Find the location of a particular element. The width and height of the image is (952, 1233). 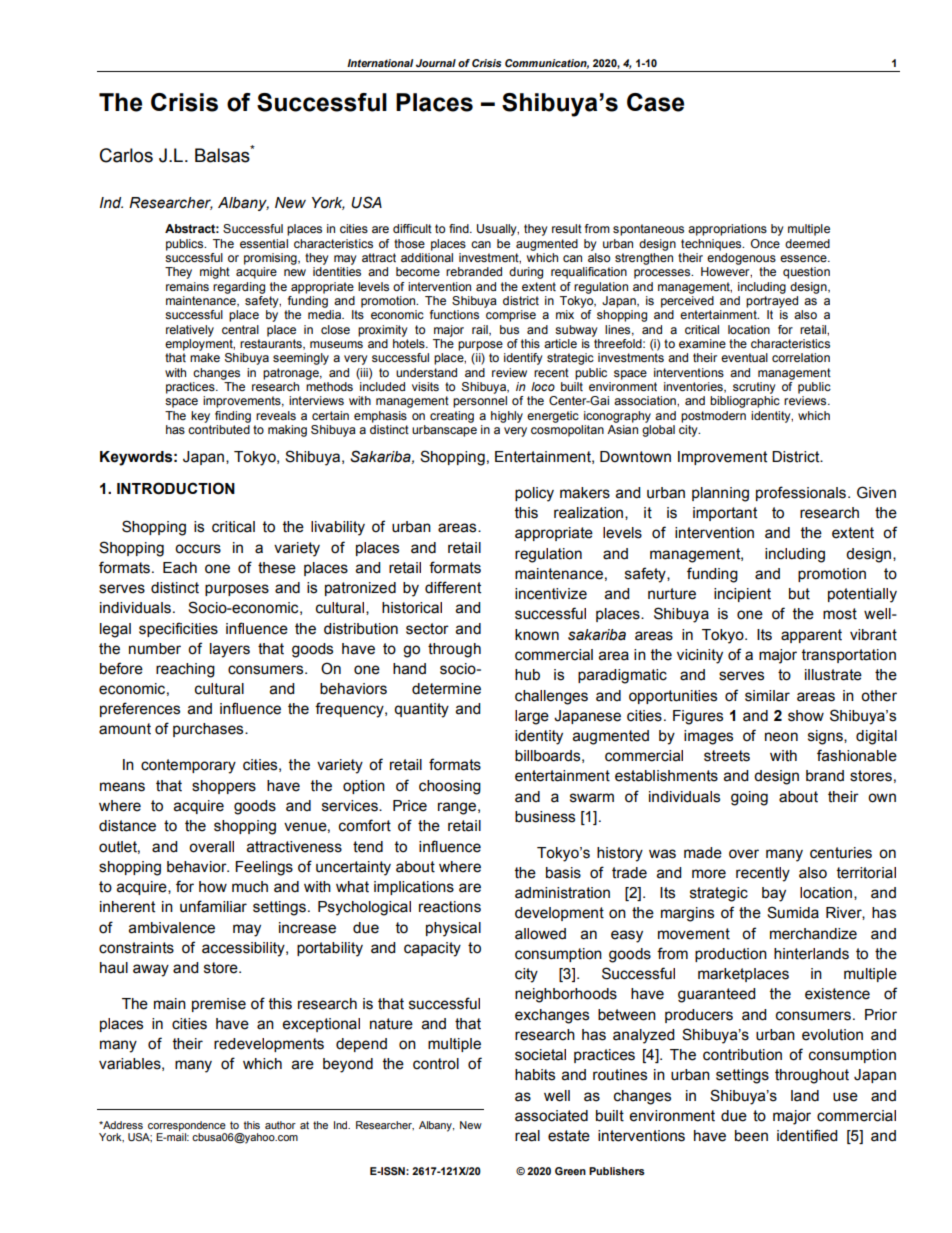

Case is located at coordinates (655, 102).
